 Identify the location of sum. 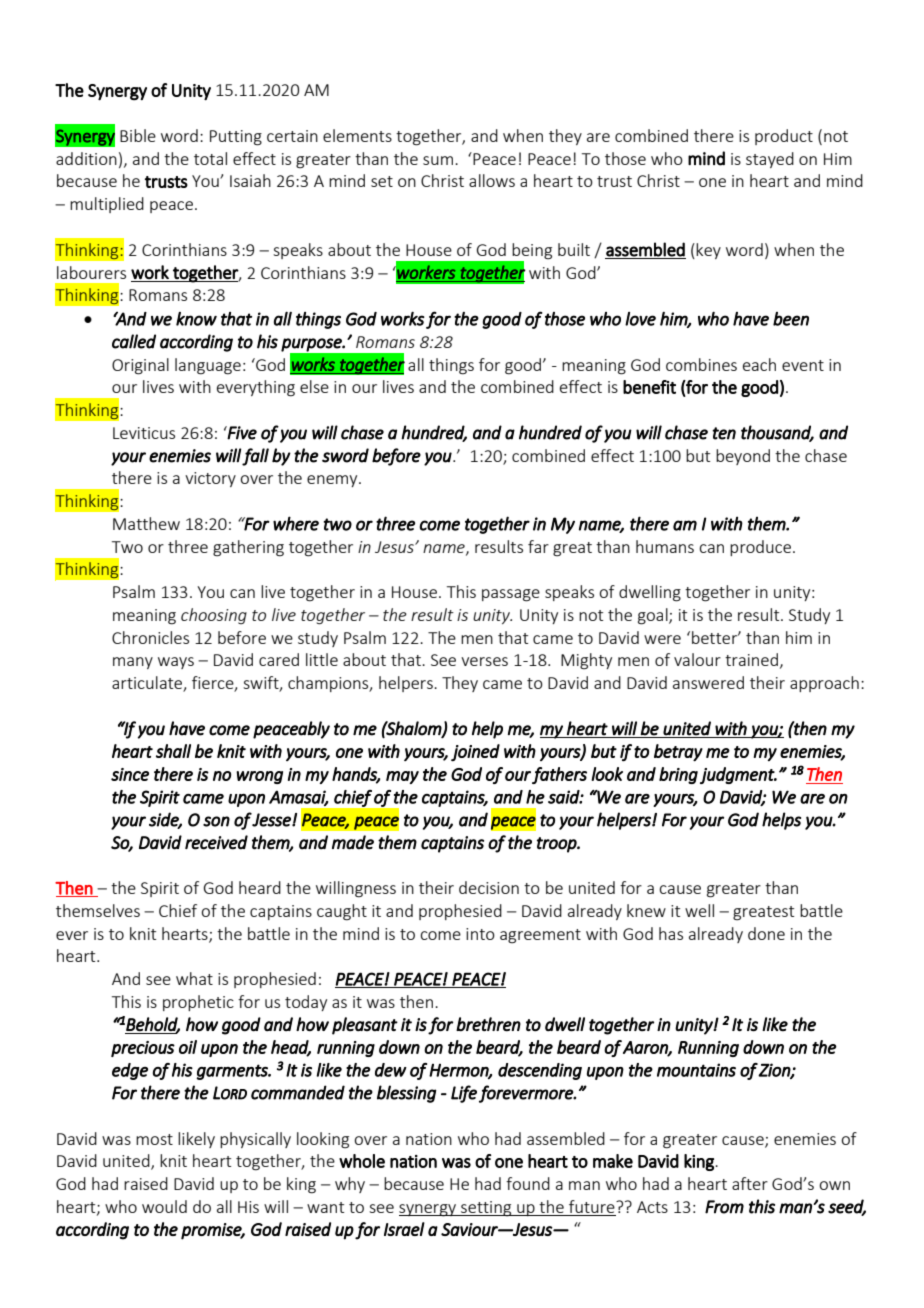
(438, 160).
